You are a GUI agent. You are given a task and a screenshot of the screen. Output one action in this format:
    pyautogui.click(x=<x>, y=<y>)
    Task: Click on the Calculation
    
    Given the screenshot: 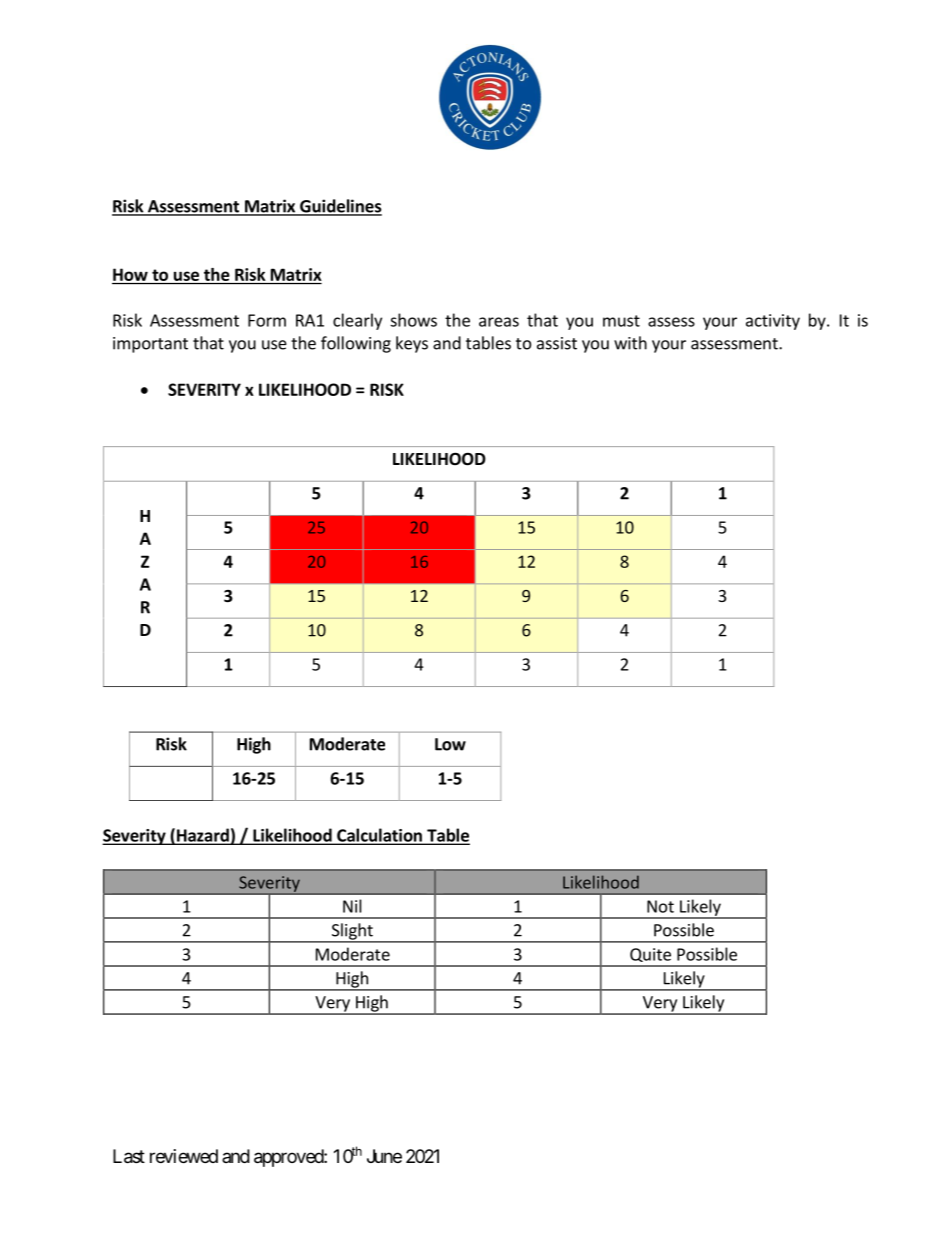 What is the action you would take?
    pyautogui.click(x=379, y=836)
